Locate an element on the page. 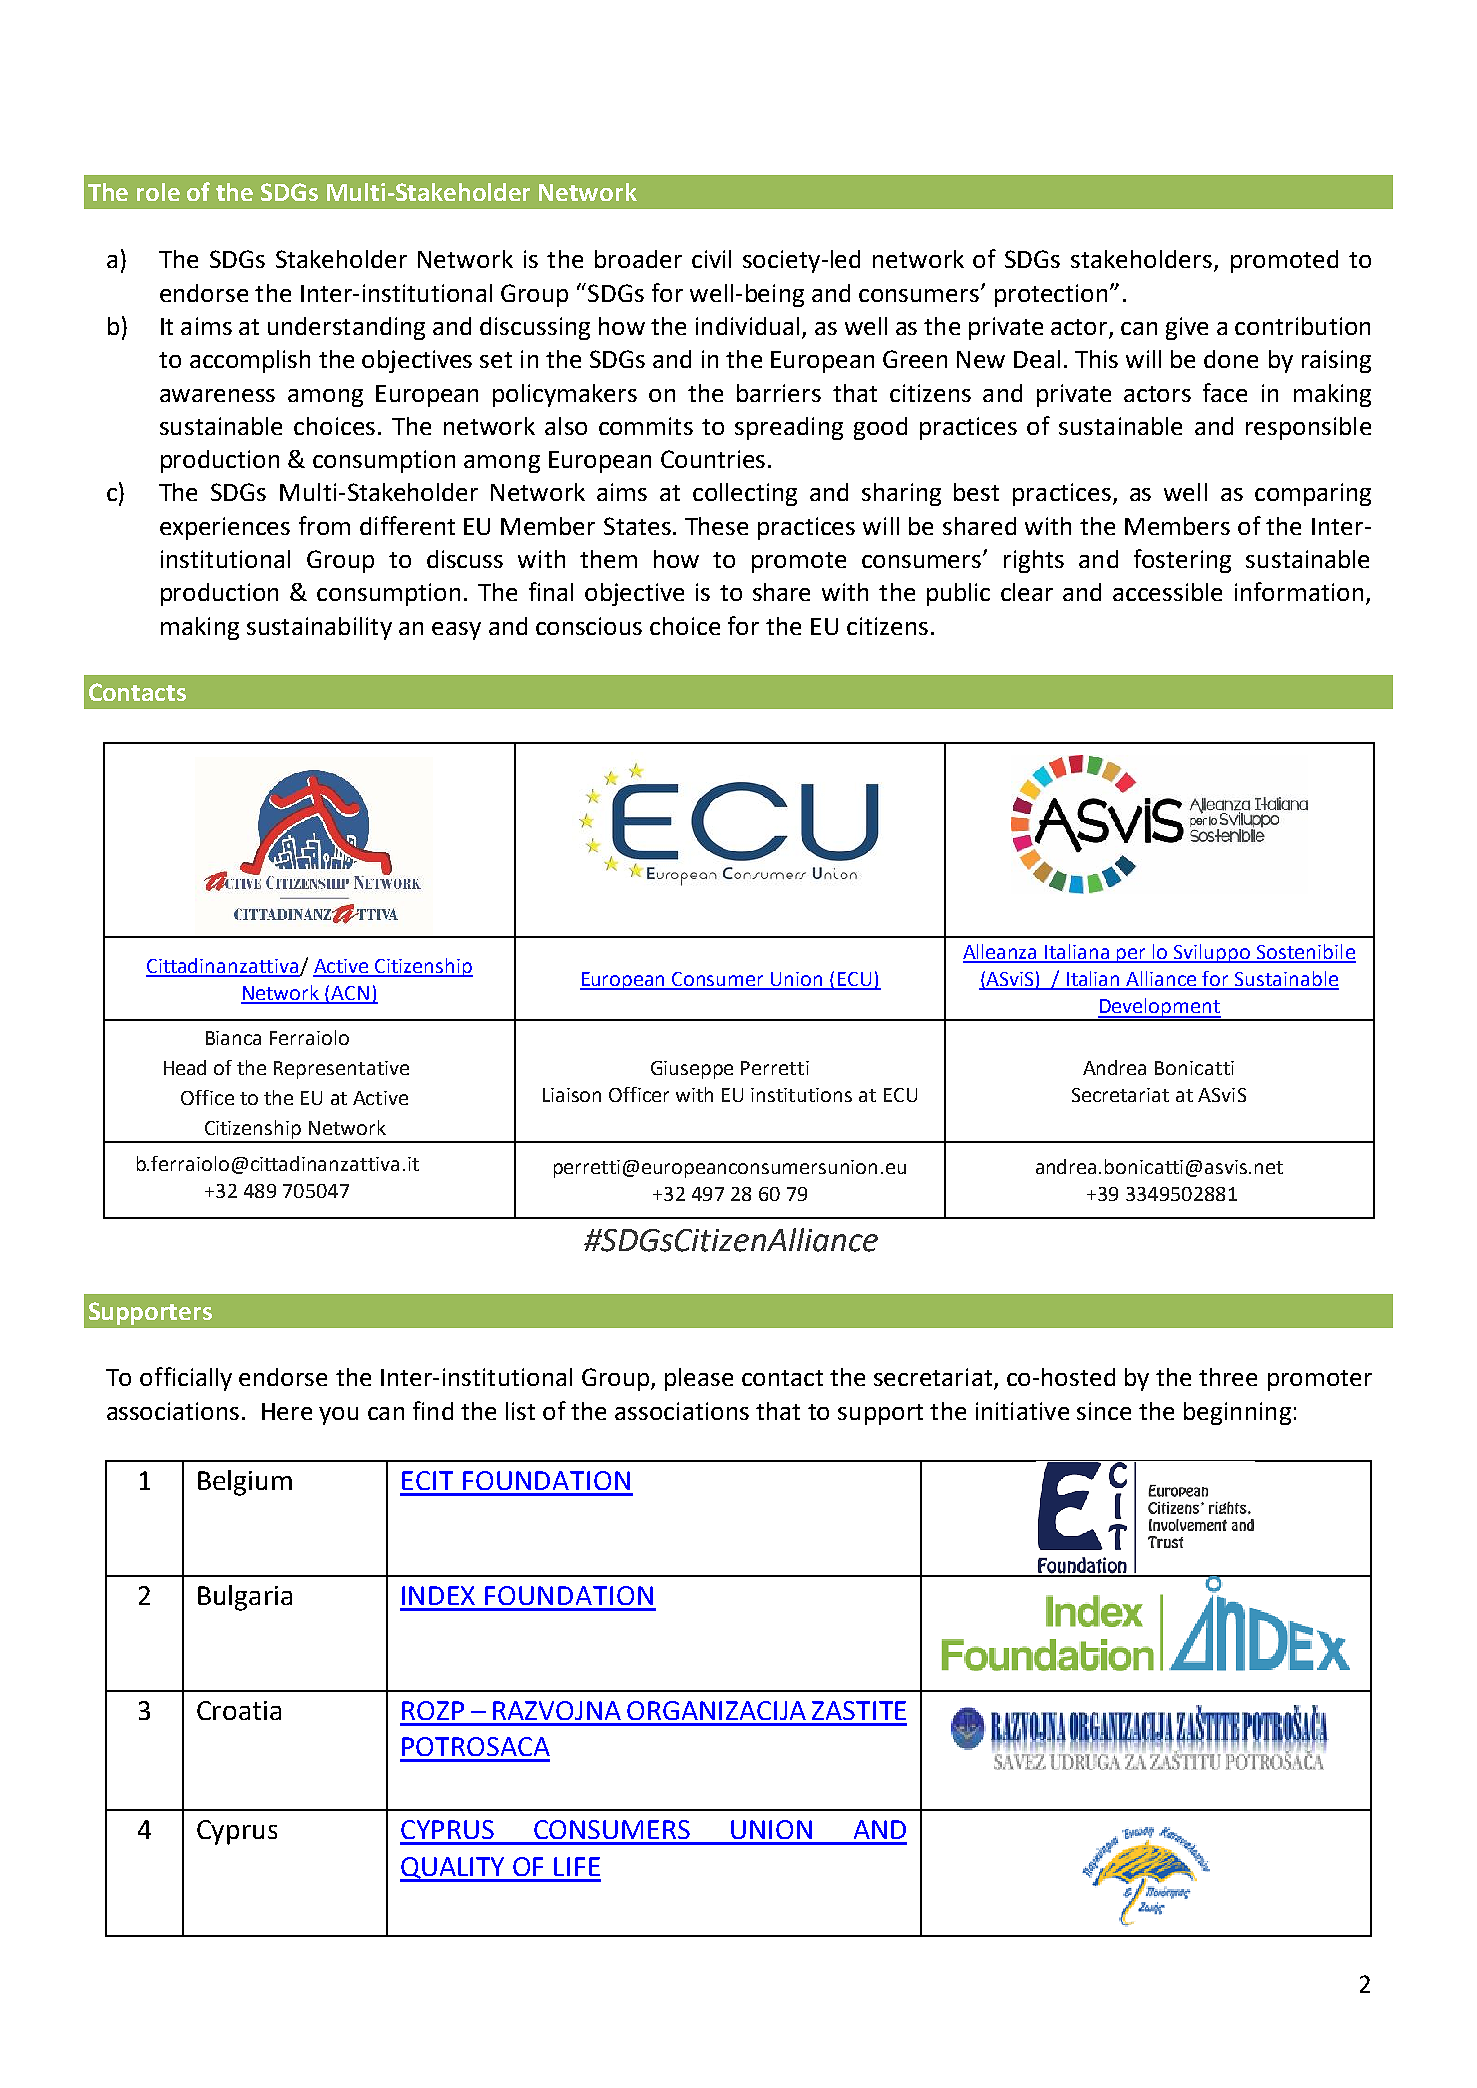  beginning is located at coordinates (1237, 1413).
